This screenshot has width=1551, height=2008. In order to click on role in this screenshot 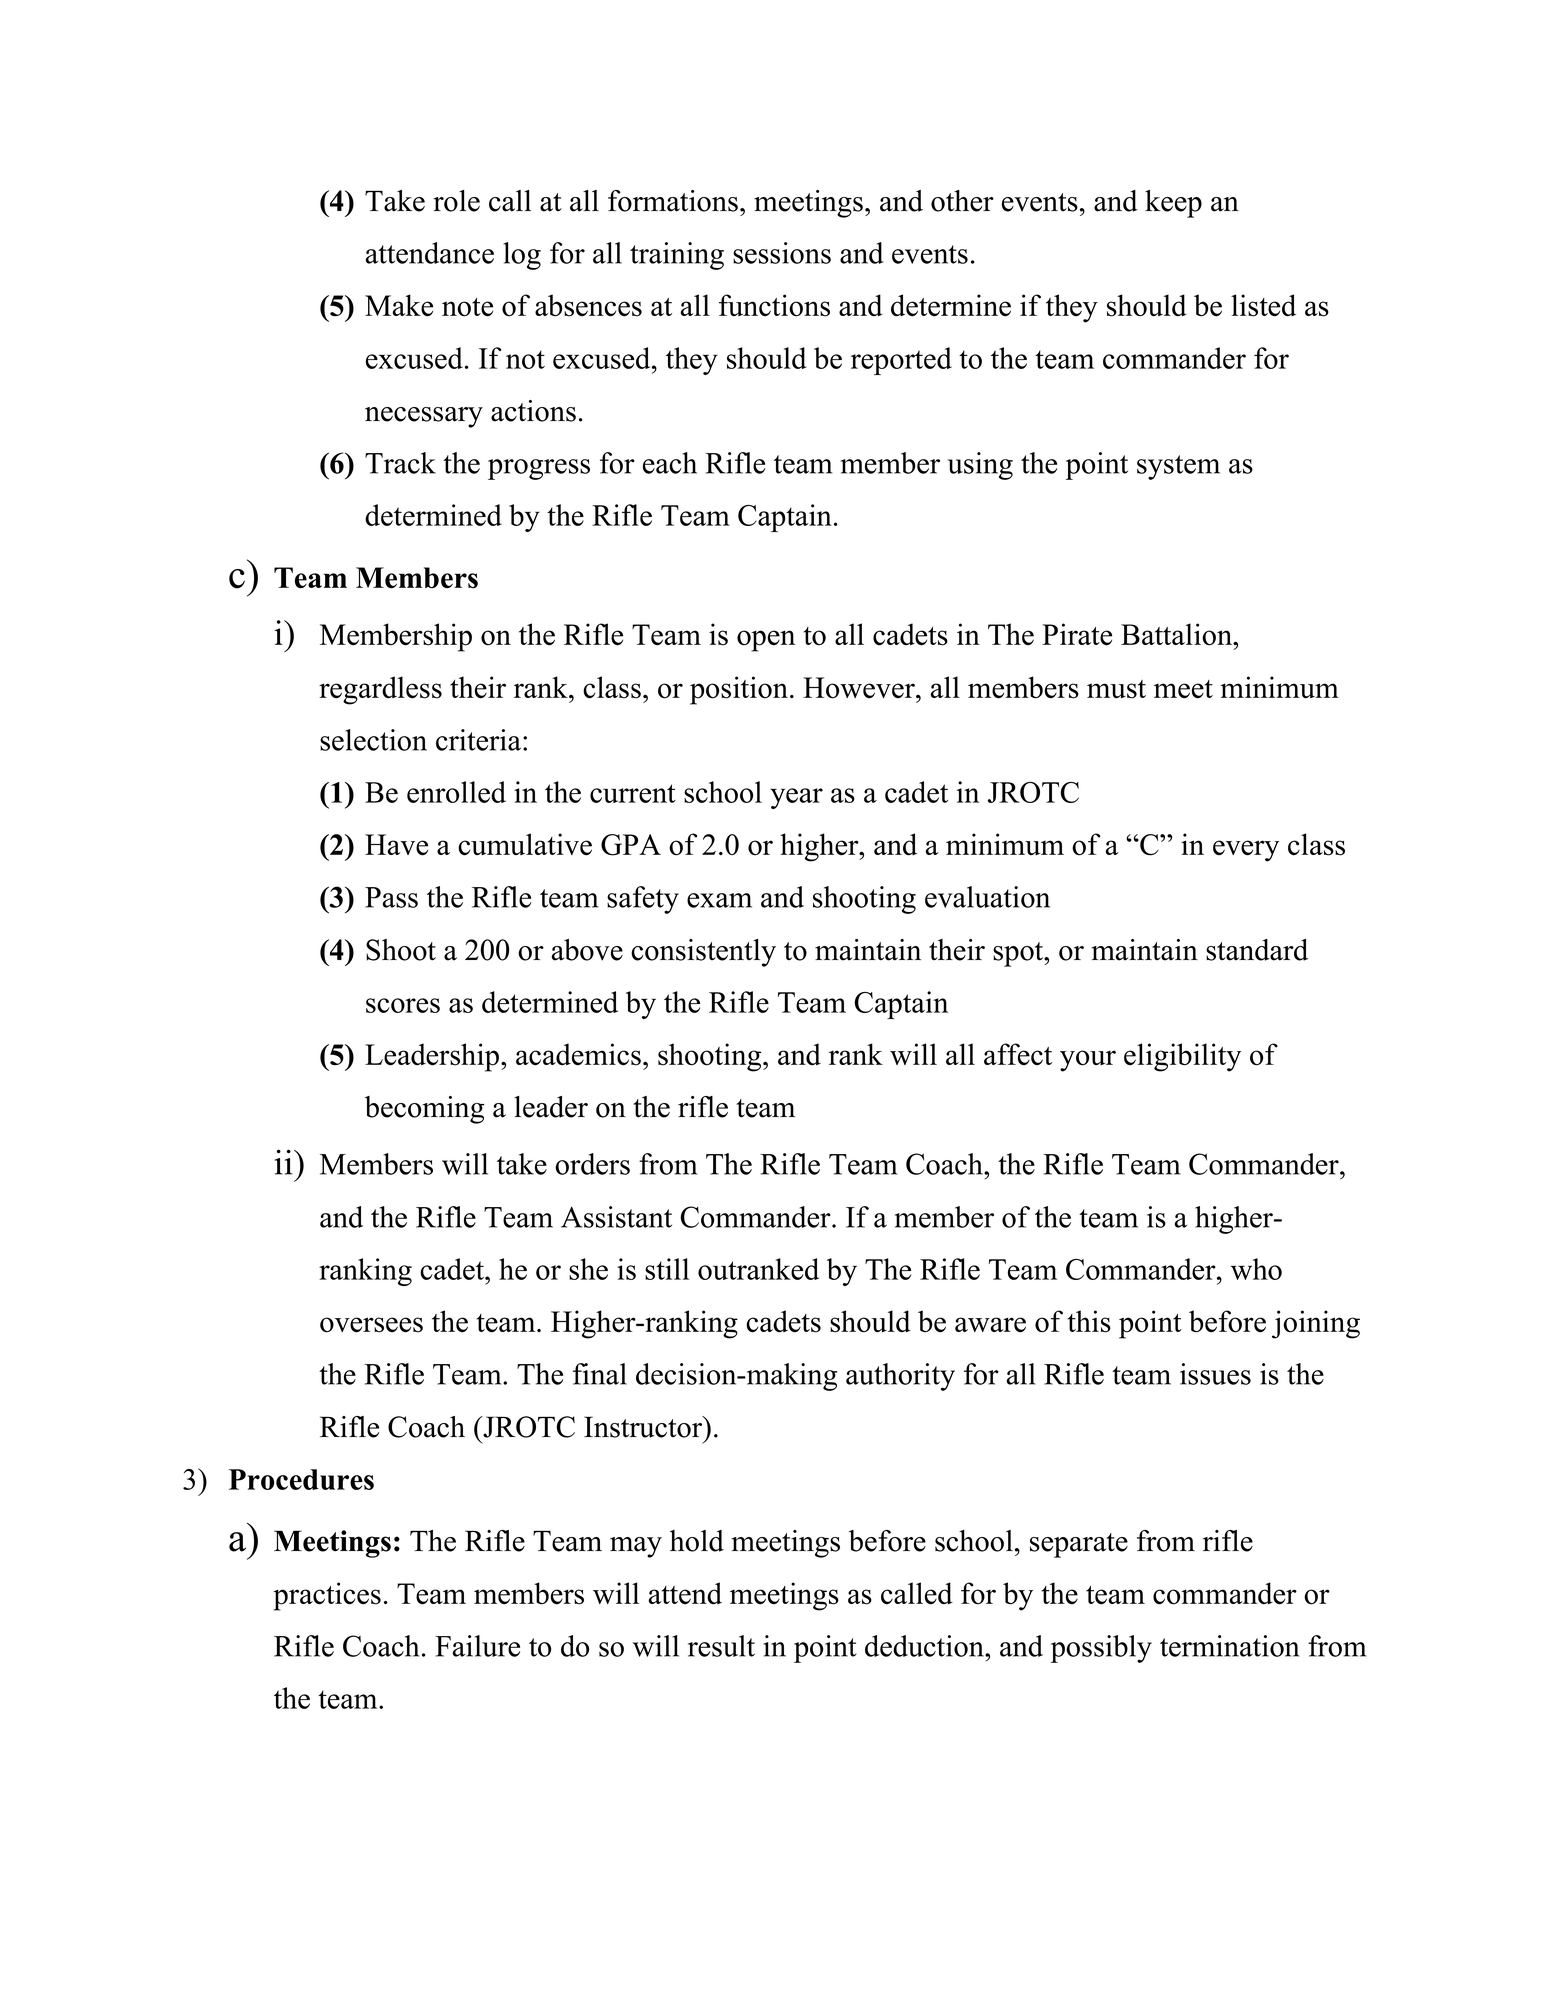, I will do `click(456, 201)`.
